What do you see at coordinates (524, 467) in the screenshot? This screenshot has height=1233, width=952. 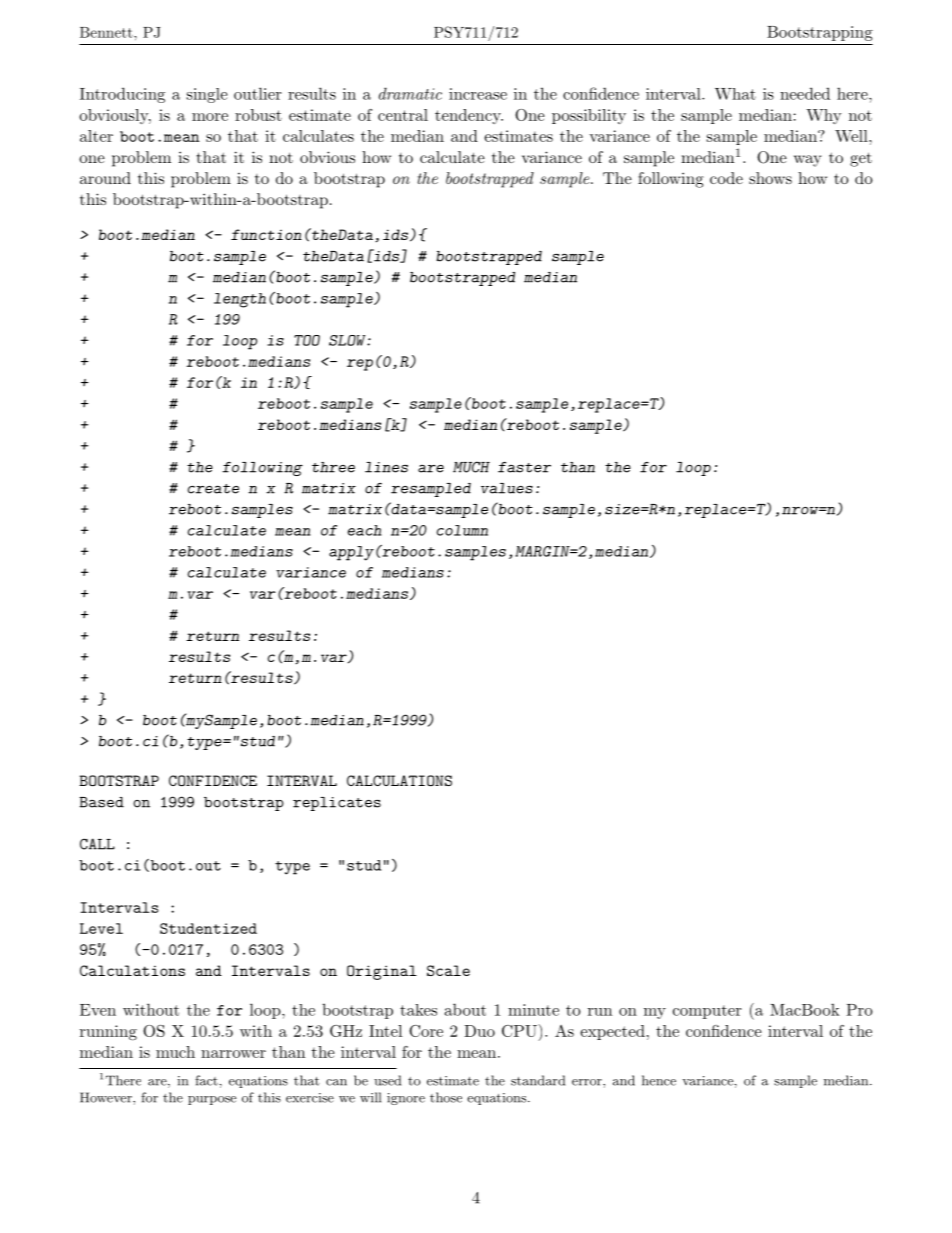 I see `faster` at bounding box center [524, 467].
